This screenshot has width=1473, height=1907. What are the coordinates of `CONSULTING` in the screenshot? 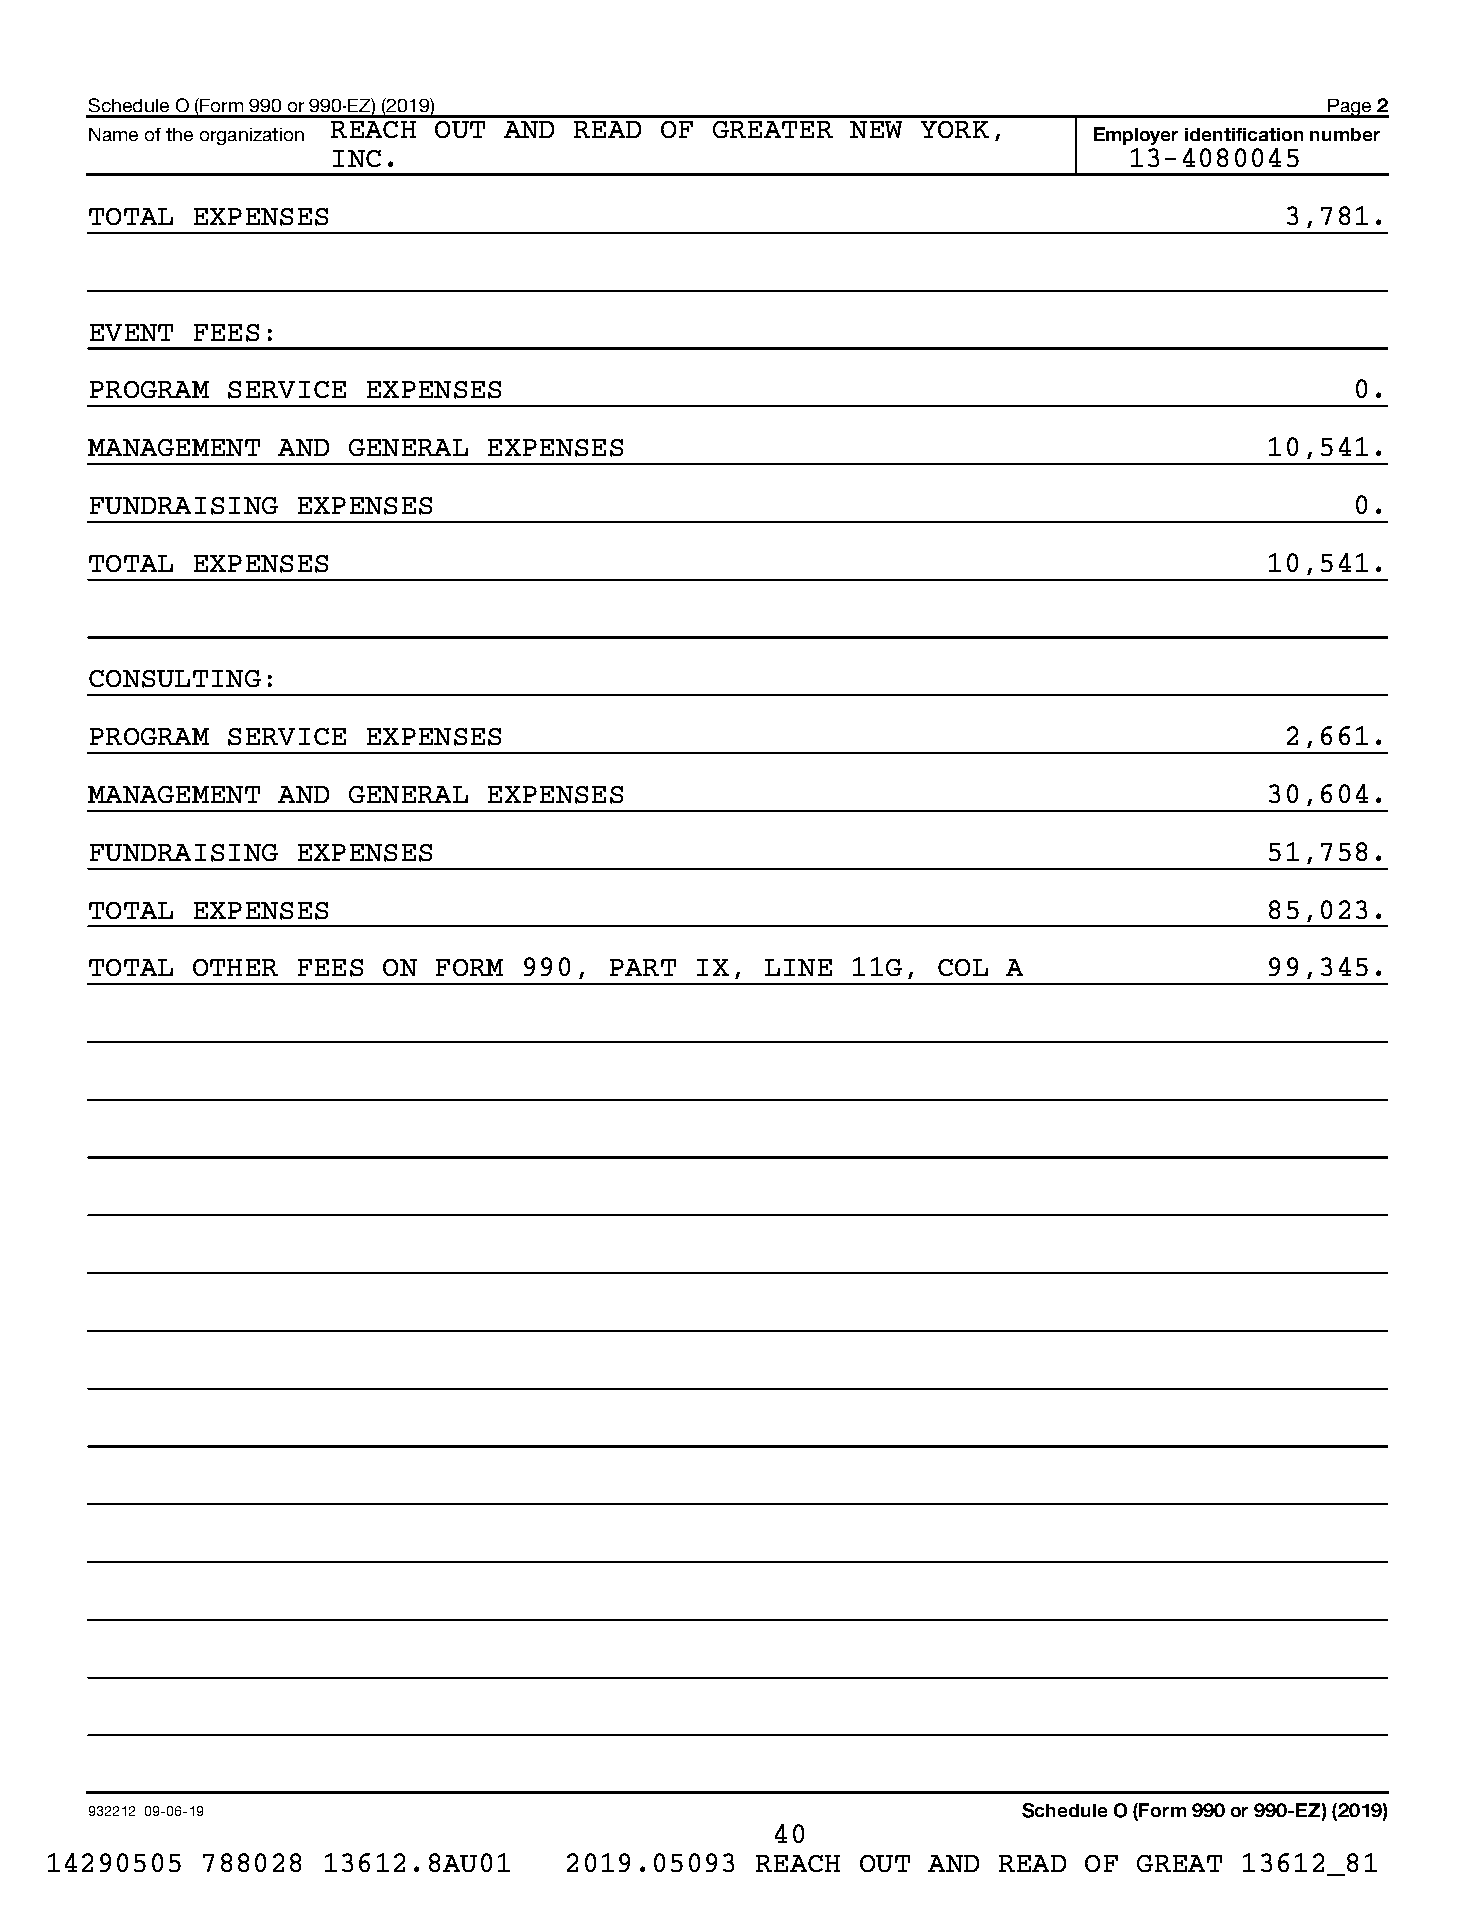 It's located at (175, 679).
